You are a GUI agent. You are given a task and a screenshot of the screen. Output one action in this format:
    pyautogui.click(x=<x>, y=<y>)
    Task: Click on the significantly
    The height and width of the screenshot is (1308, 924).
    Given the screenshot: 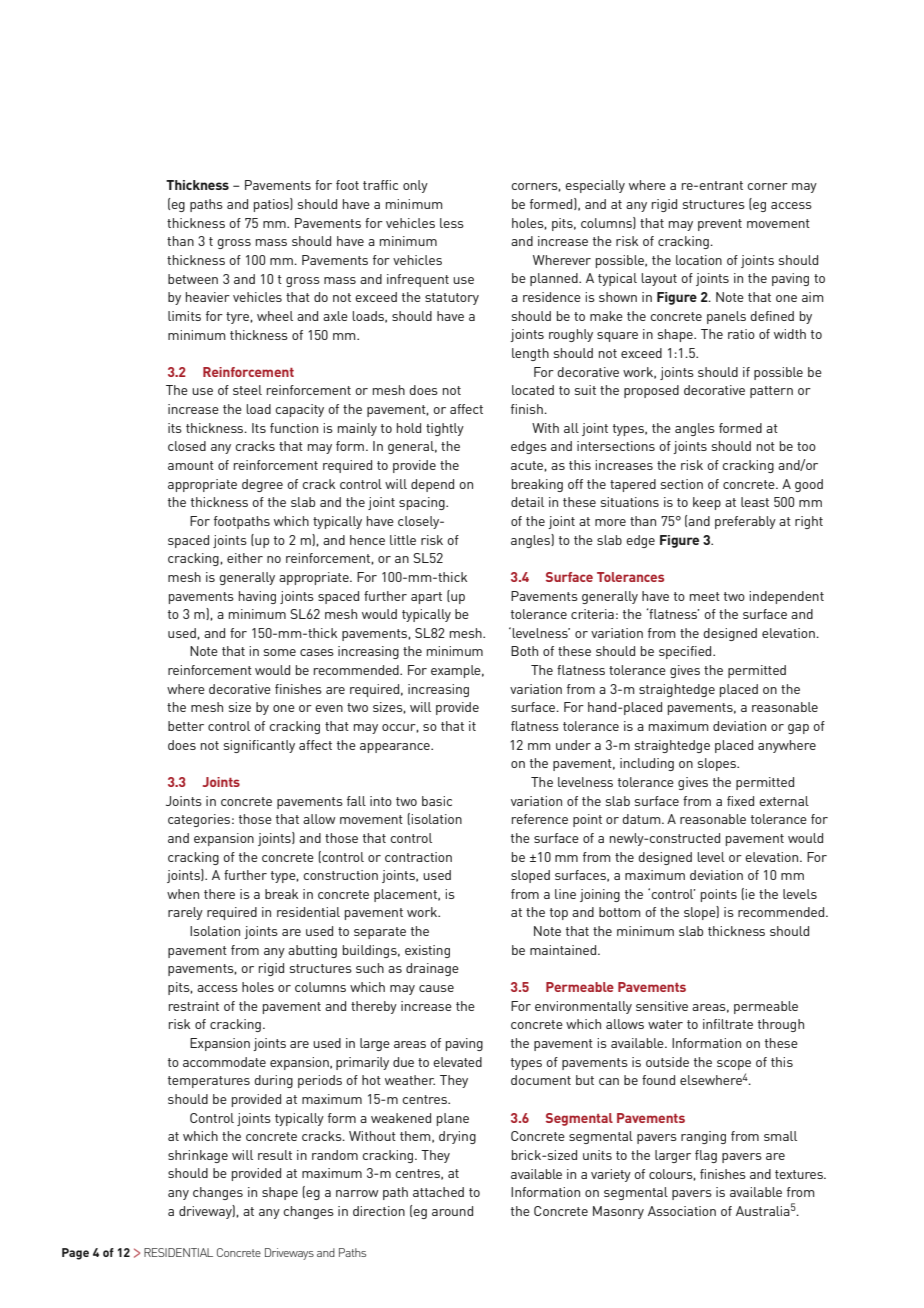 What is the action you would take?
    pyautogui.click(x=259, y=746)
